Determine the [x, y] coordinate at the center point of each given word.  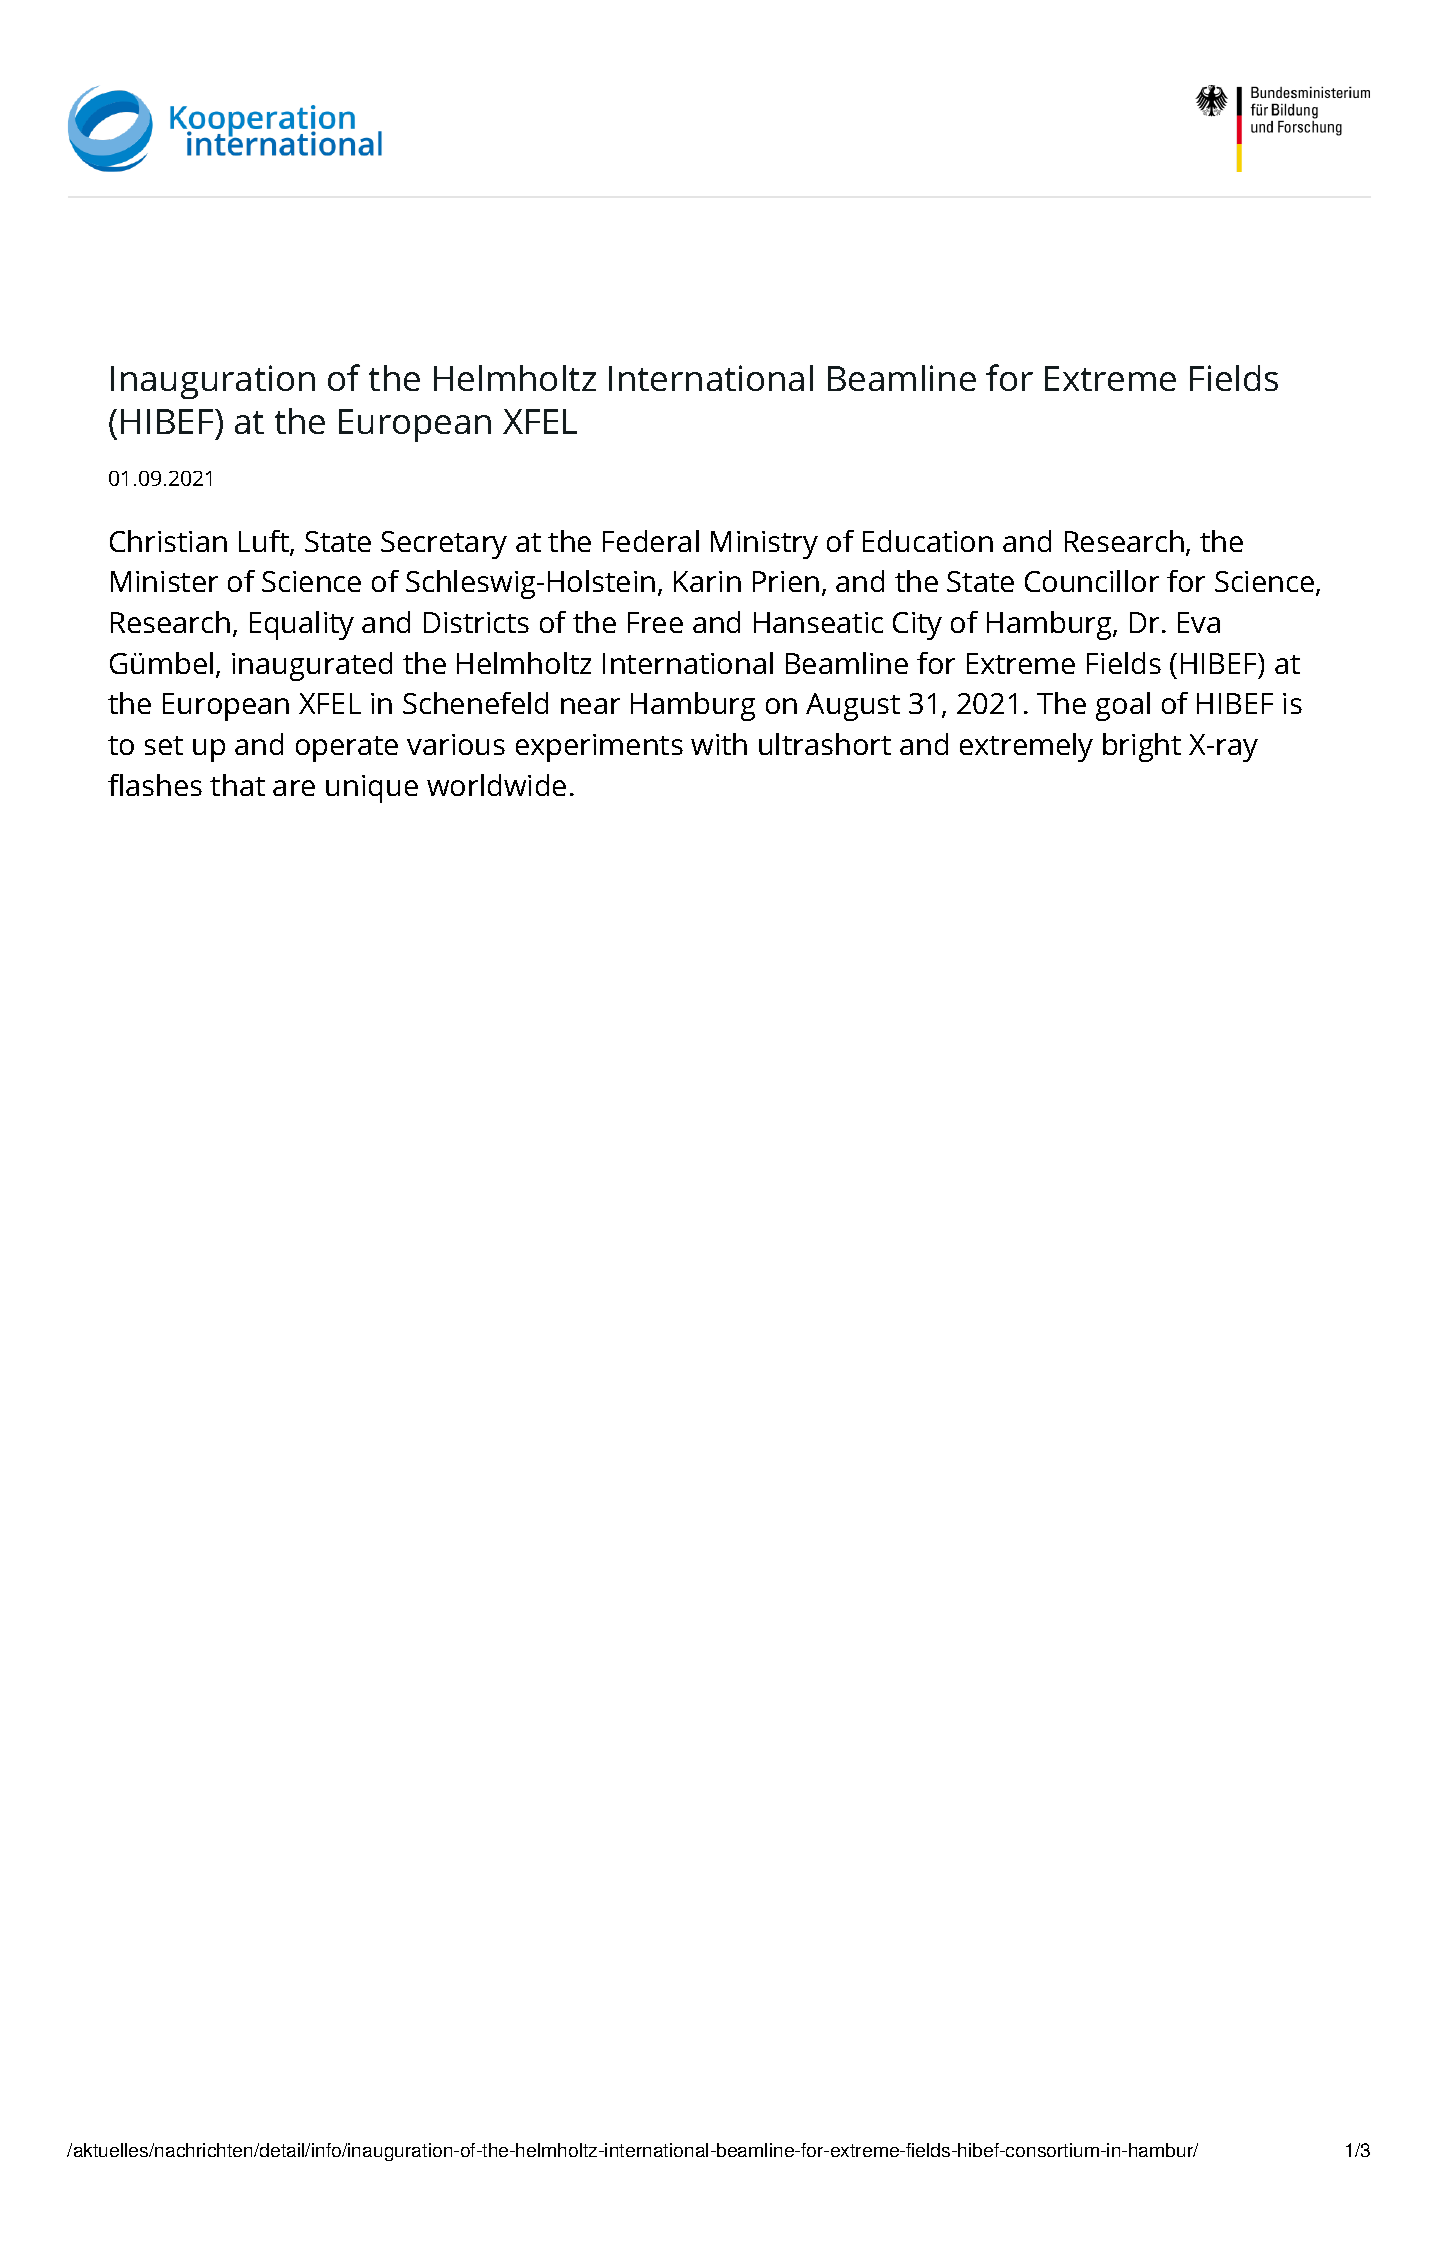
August [853, 707]
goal [1123, 706]
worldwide [496, 785]
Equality [302, 625]
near [590, 706]
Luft [265, 542]
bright [1142, 747]
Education [928, 541]
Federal [651, 541]
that [237, 785]
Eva [1199, 622]
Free [655, 622]
